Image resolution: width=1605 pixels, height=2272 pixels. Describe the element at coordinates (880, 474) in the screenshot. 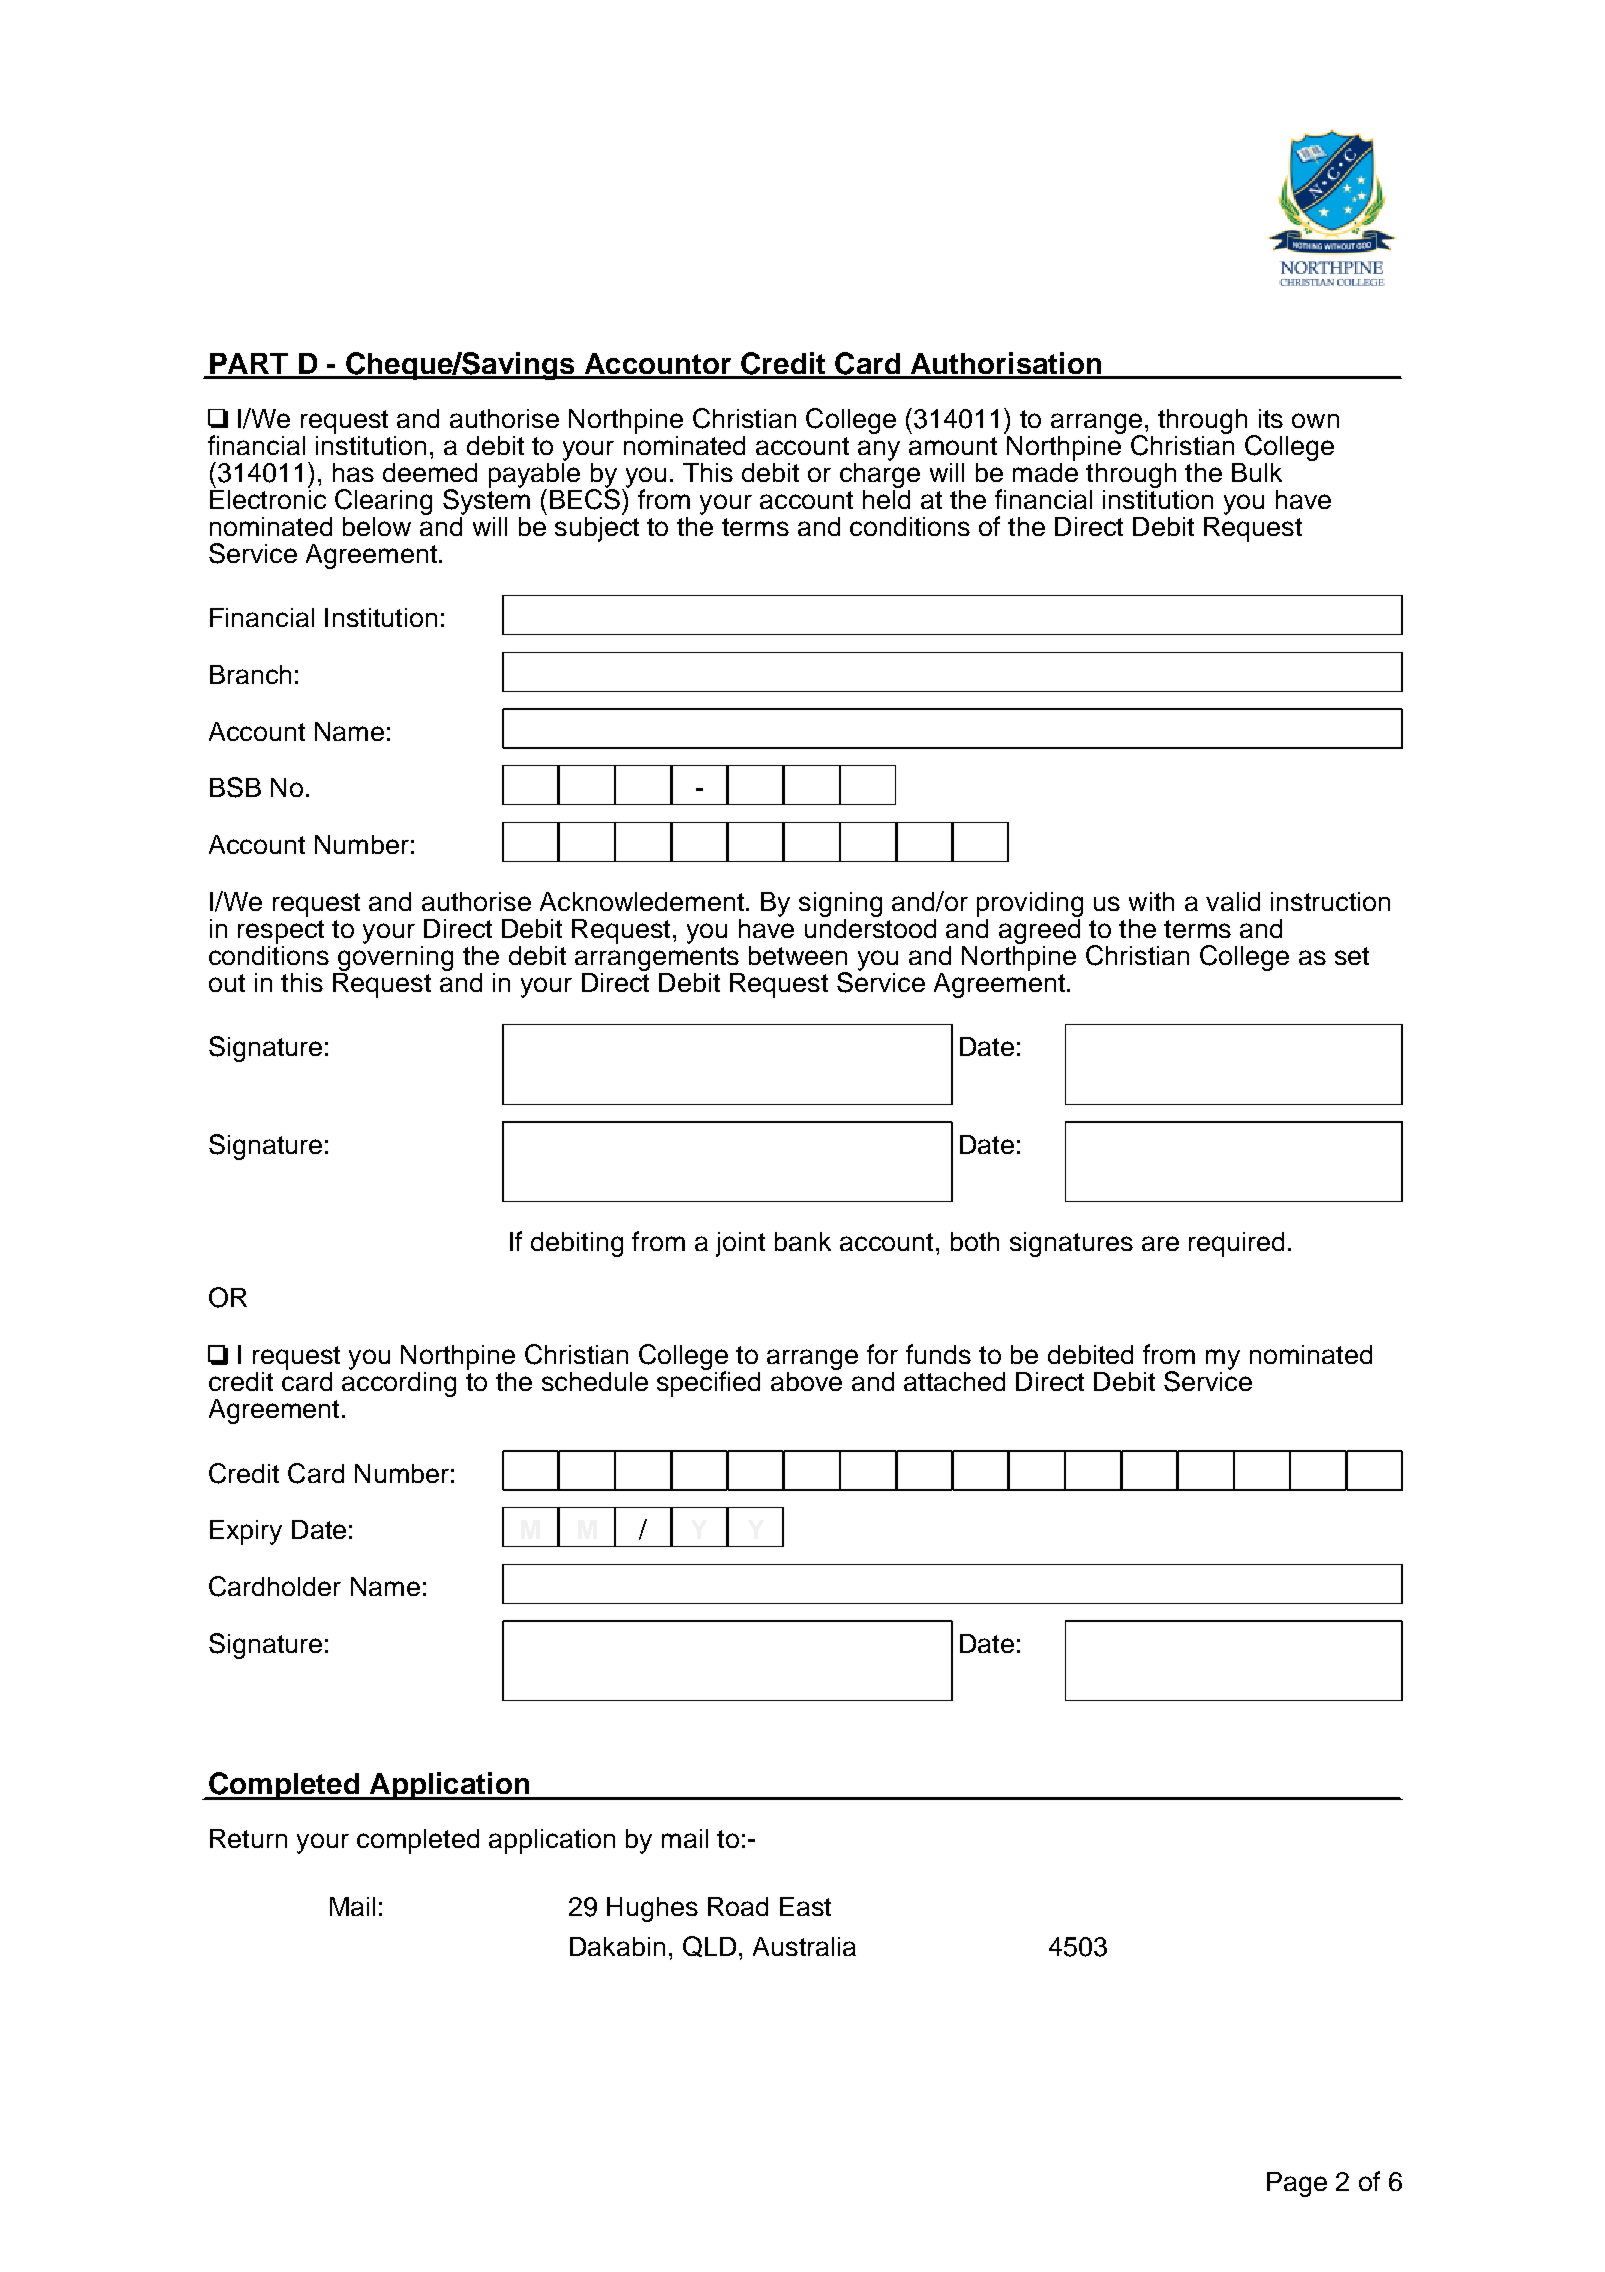

I see `charge` at that location.
